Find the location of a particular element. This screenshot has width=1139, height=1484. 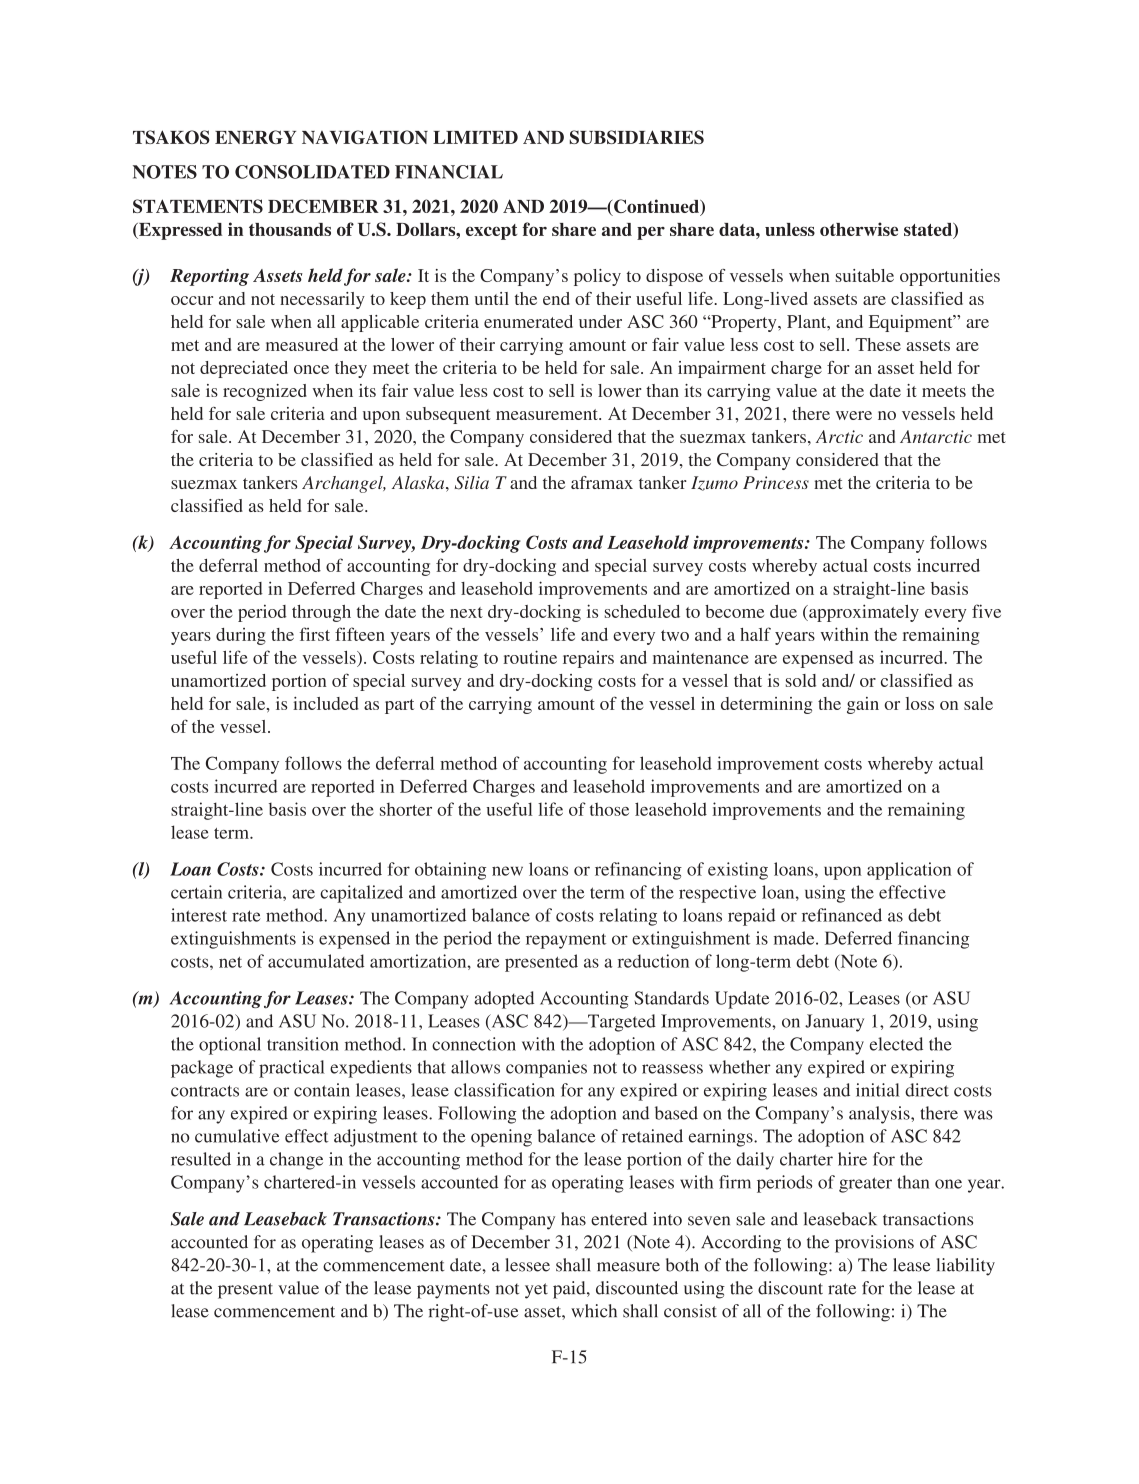

approximately is located at coordinates (863, 613).
